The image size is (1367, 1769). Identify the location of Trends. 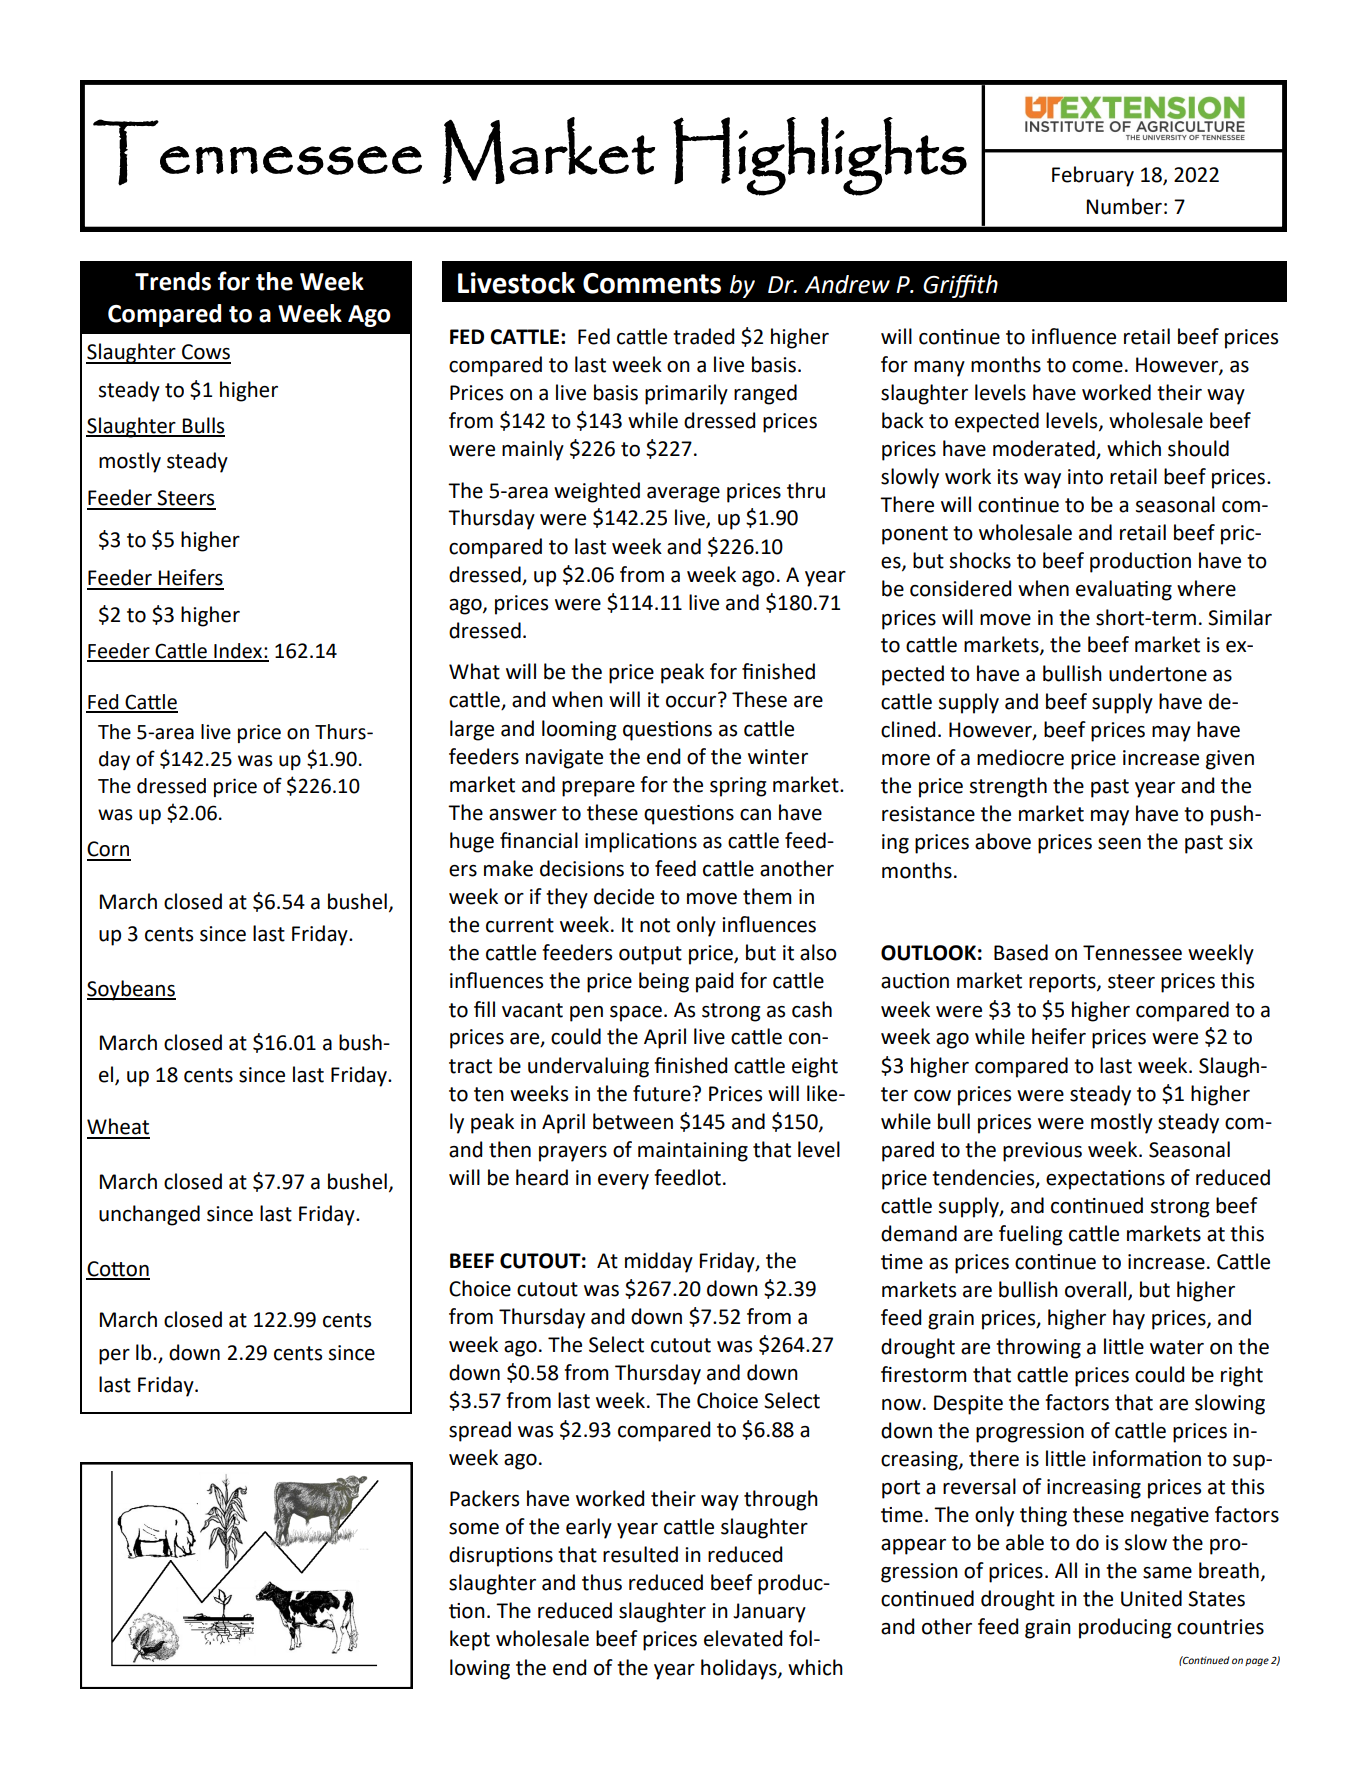
(173, 281).
